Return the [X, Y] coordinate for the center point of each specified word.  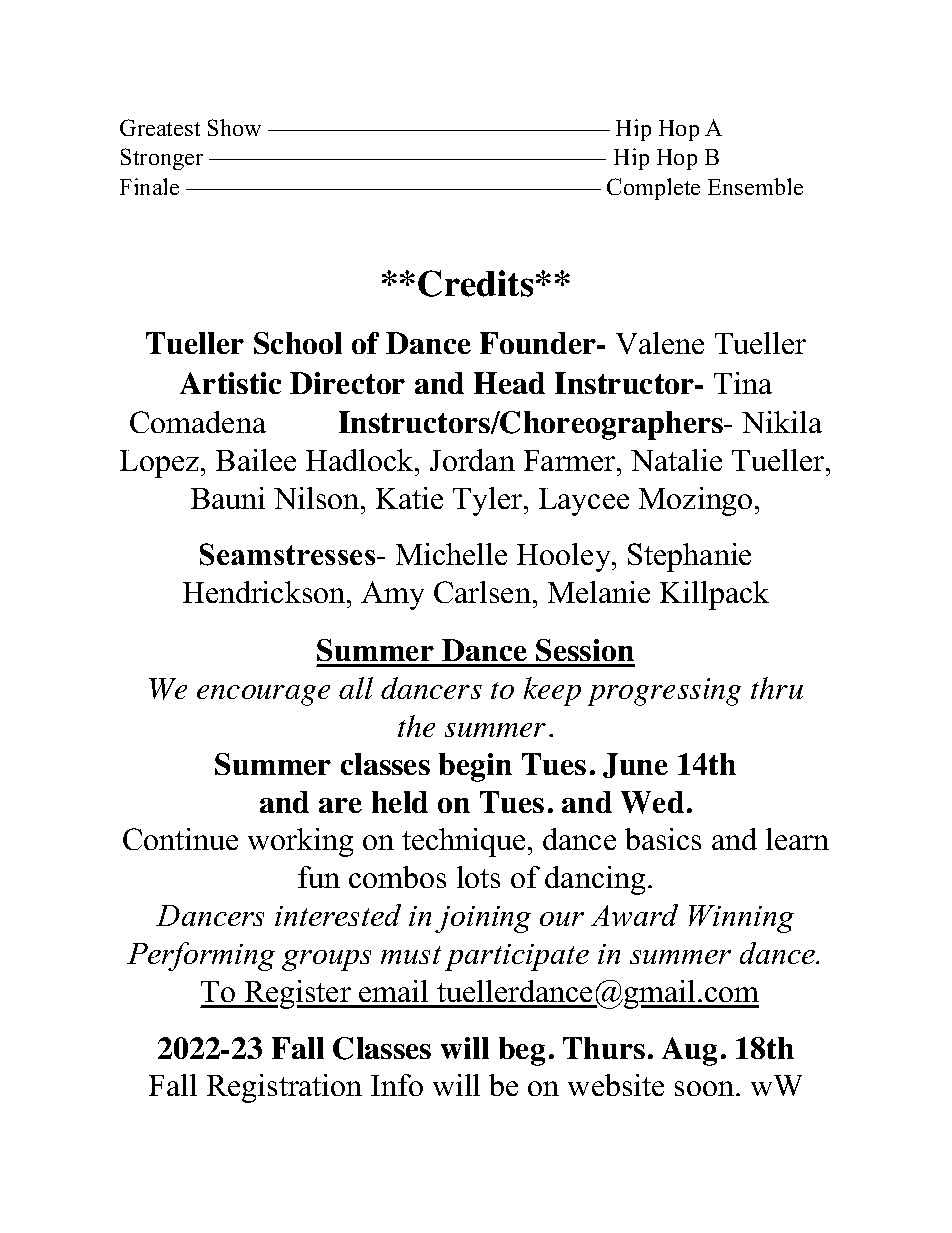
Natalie [676, 460]
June [635, 765]
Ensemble [755, 186]
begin [475, 767]
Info [397, 1085]
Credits [475, 283]
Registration [284, 1088]
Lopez [161, 464]
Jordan [472, 460]
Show [234, 127]
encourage [263, 695]
